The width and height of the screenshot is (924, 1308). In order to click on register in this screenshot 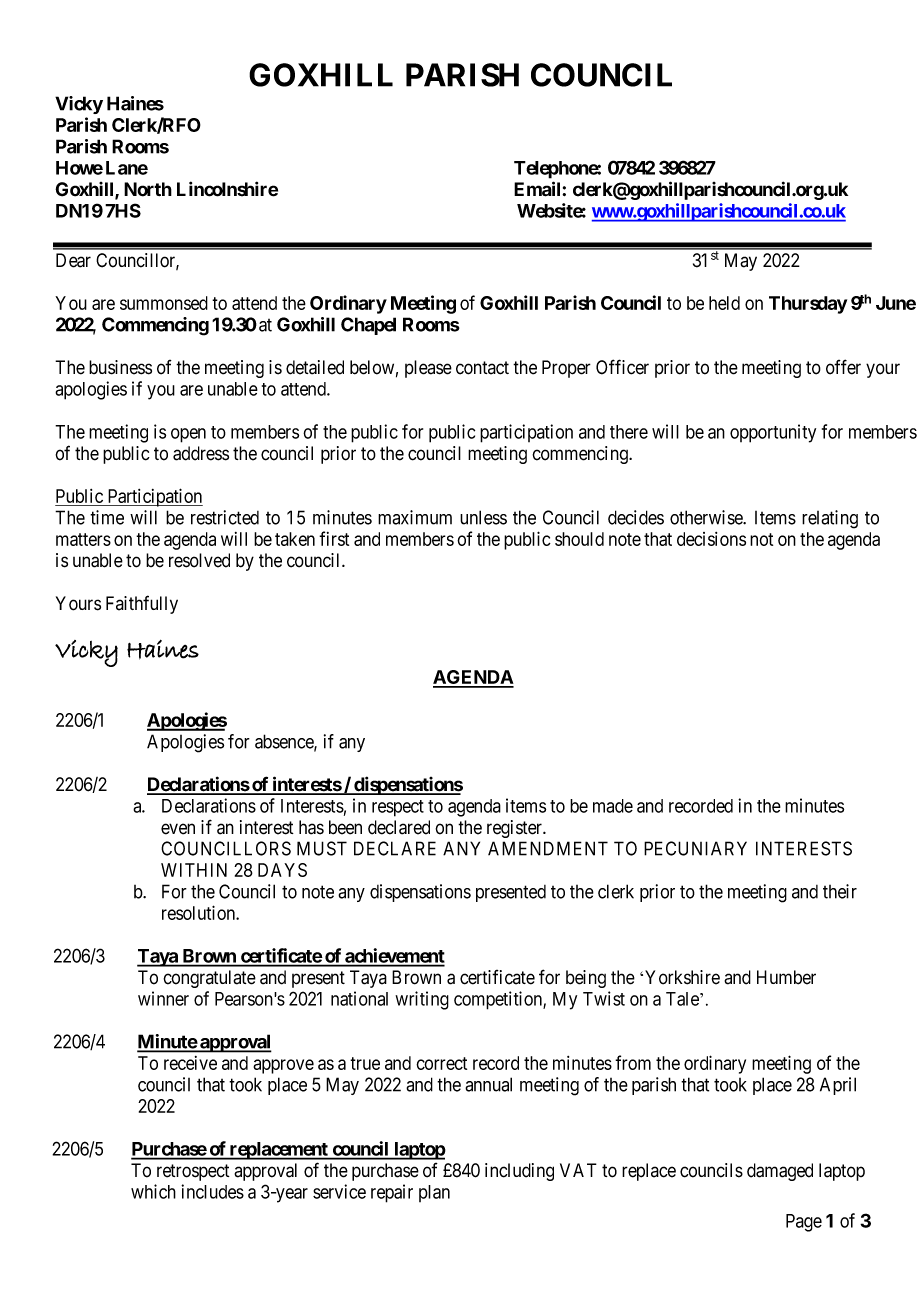, I will do `click(516, 829)`.
